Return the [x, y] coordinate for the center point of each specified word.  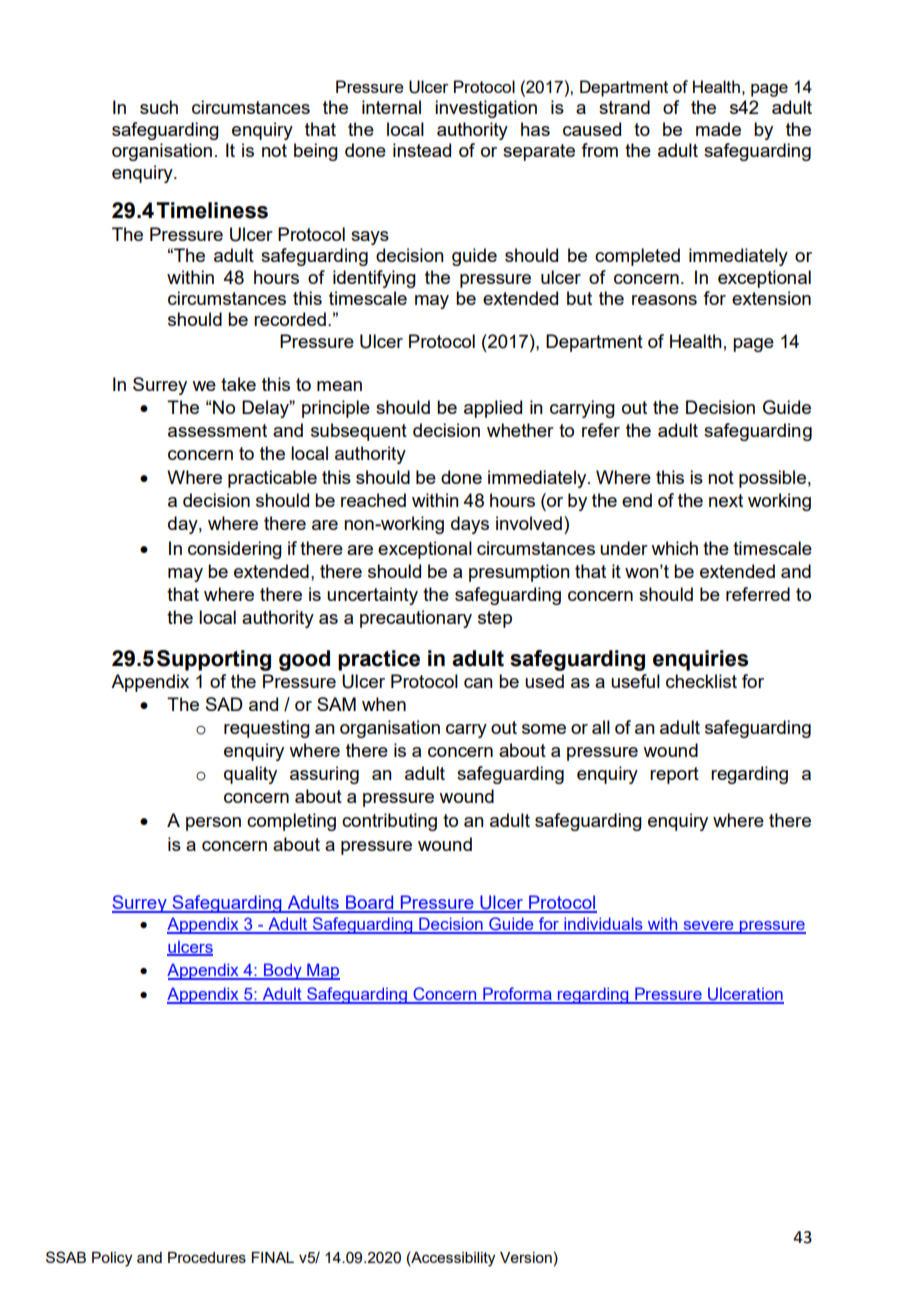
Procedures [207, 1257]
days [470, 525]
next [726, 500]
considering [235, 550]
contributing [389, 822]
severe [708, 927]
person [213, 824]
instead [422, 150]
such [159, 107]
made [718, 129]
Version [526, 1257]
